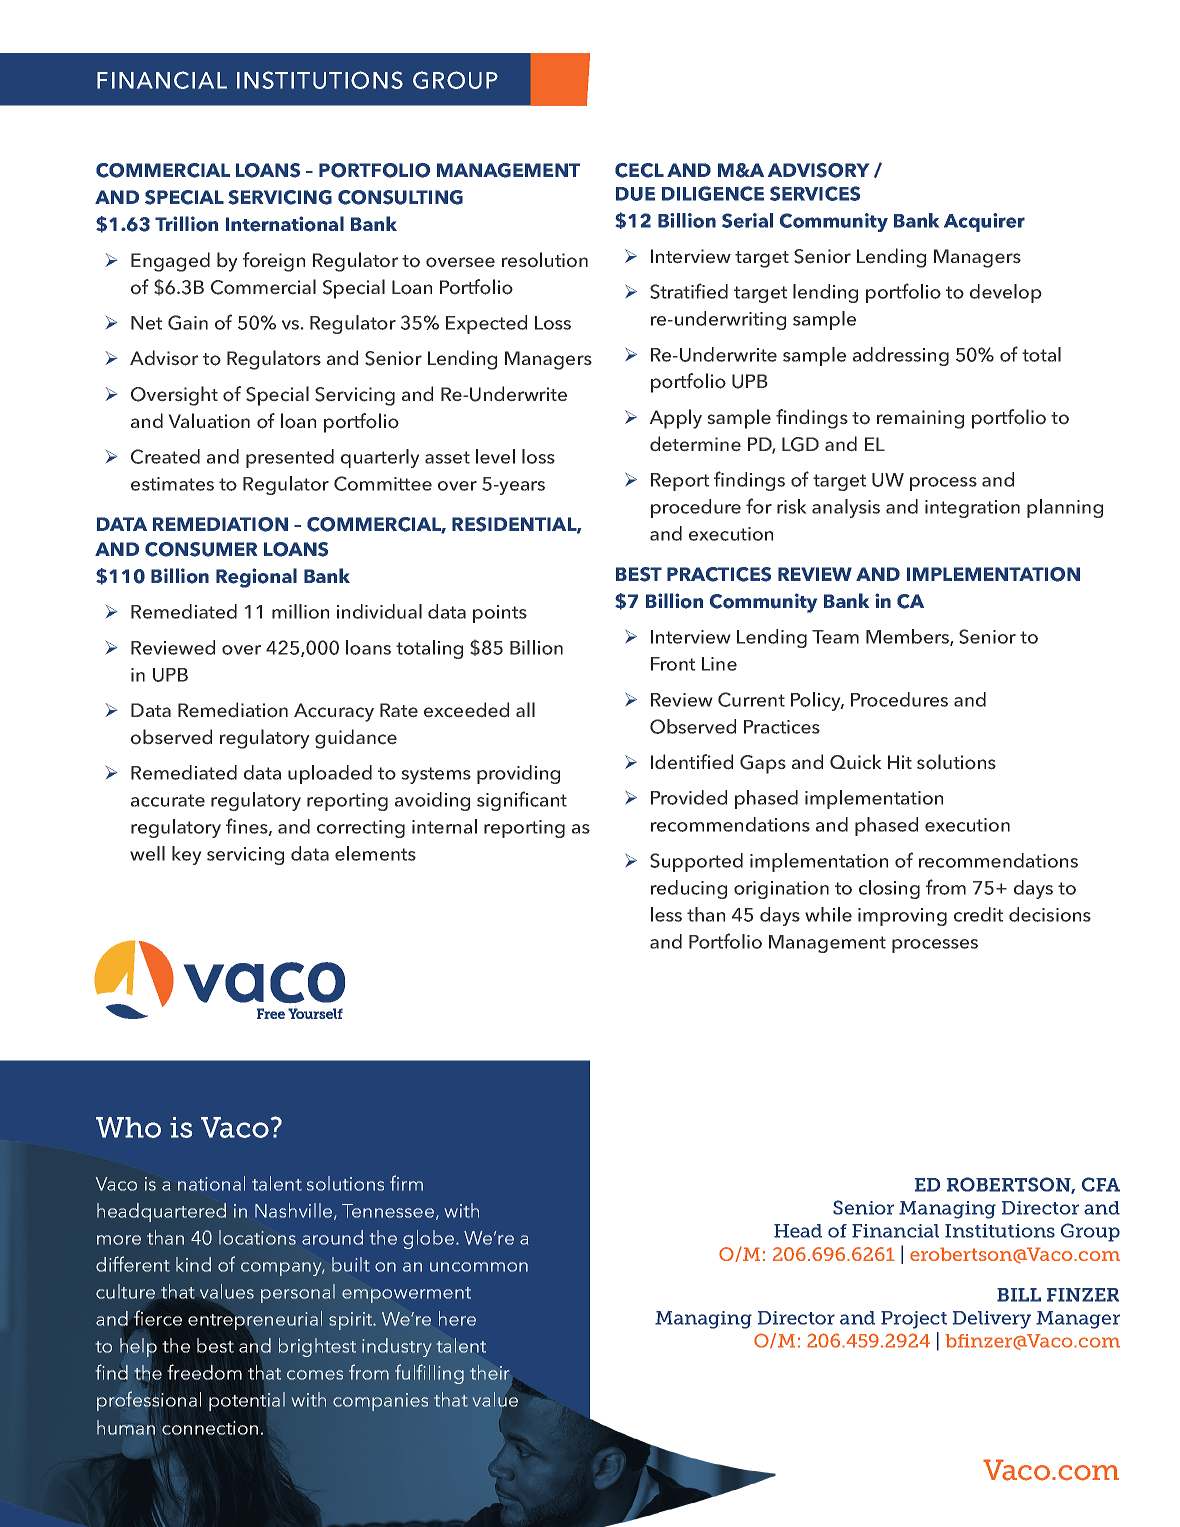 The image size is (1180, 1527). What do you see at coordinates (908, 637) in the document?
I see `Members` at bounding box center [908, 637].
